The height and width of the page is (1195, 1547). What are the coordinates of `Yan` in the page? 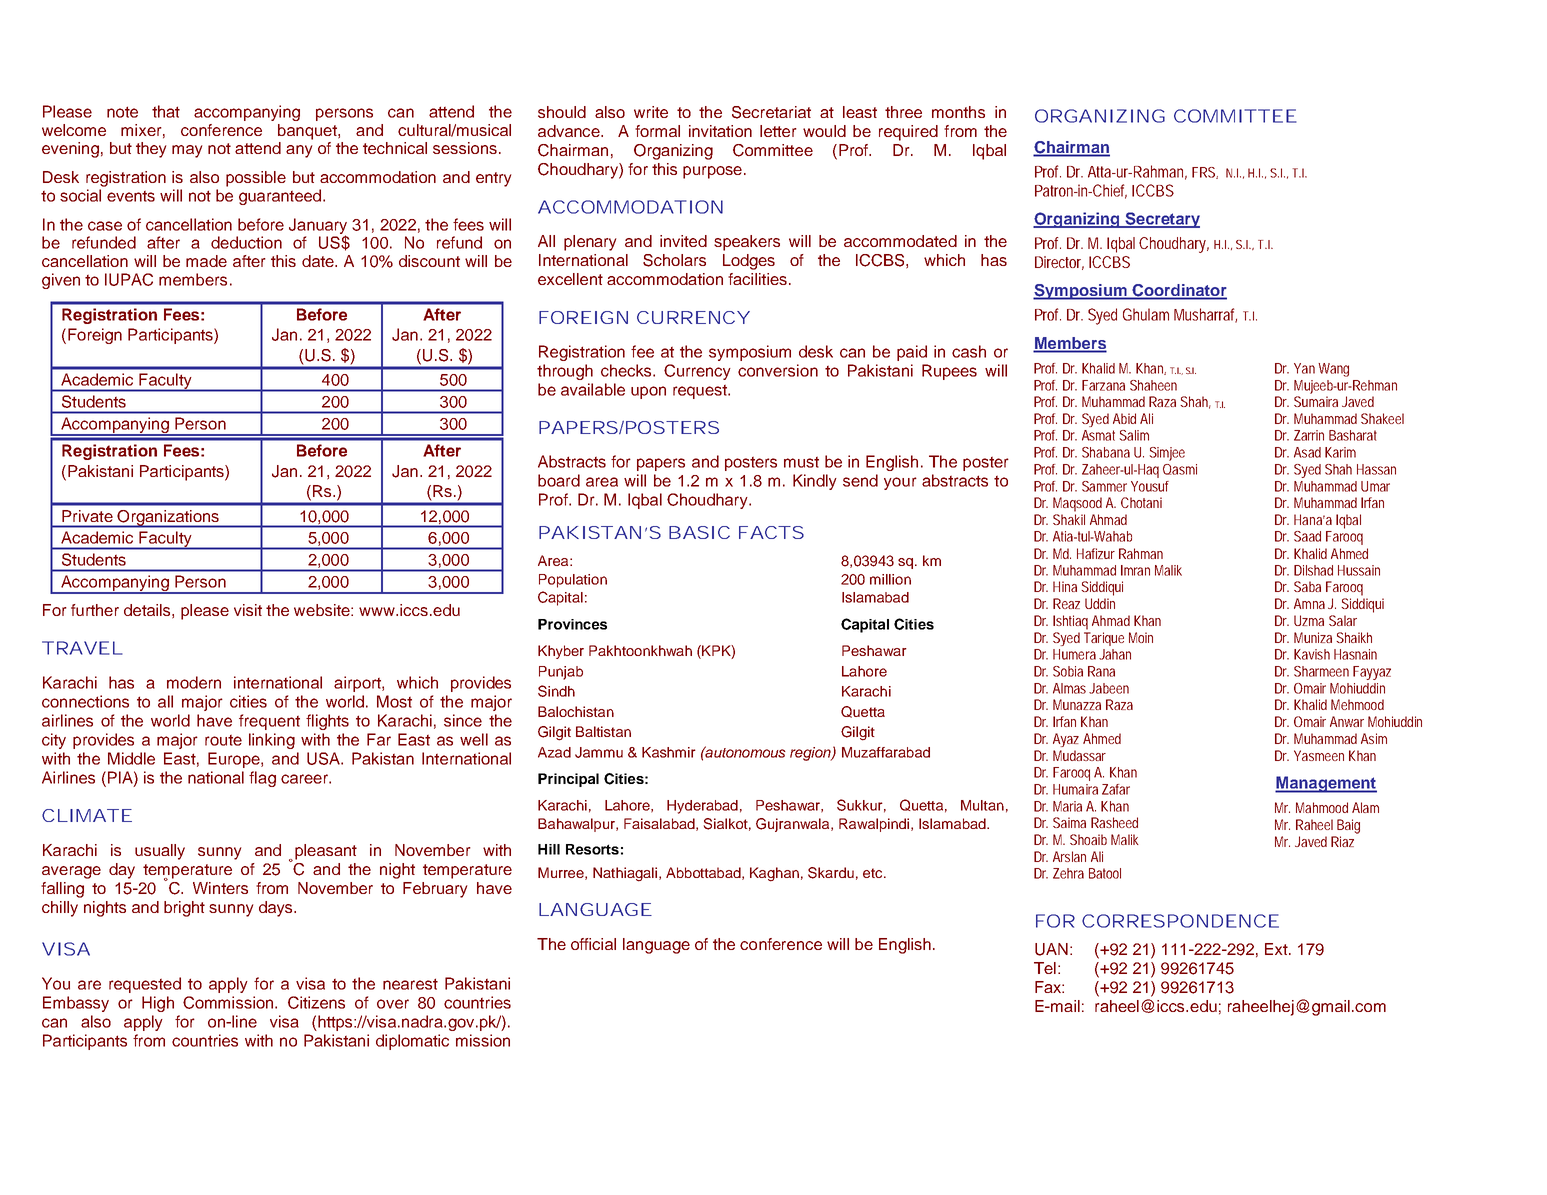 It's located at (1304, 368).
